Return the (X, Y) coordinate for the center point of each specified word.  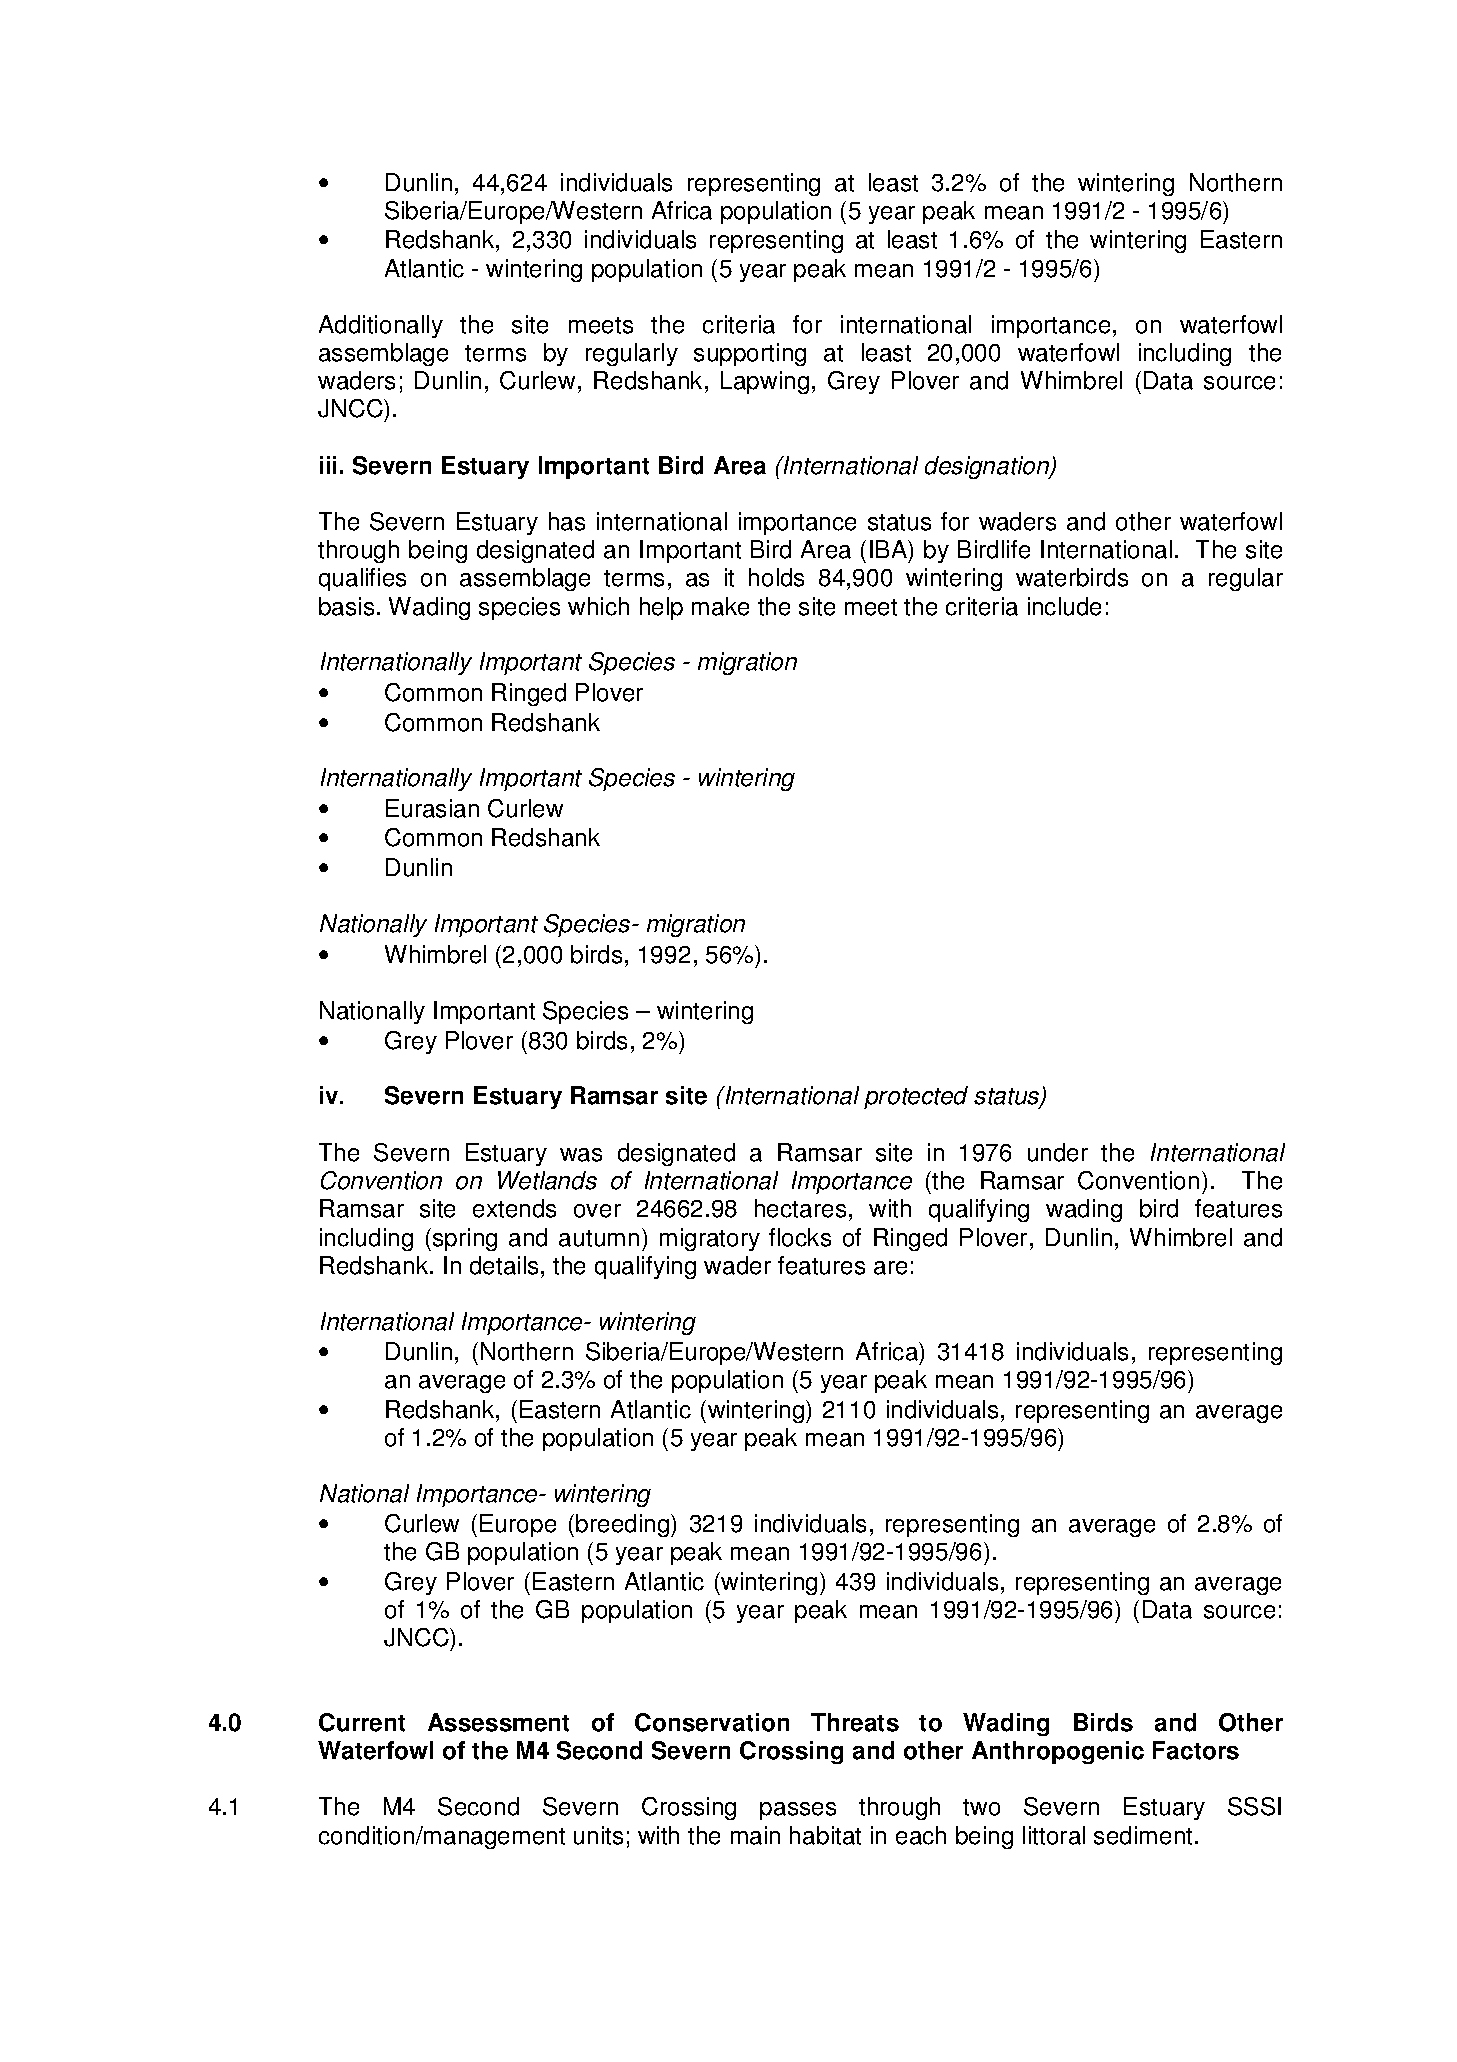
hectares (800, 1208)
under (1058, 1152)
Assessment (498, 1722)
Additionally (381, 326)
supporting (750, 354)
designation (988, 467)
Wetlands (547, 1180)
